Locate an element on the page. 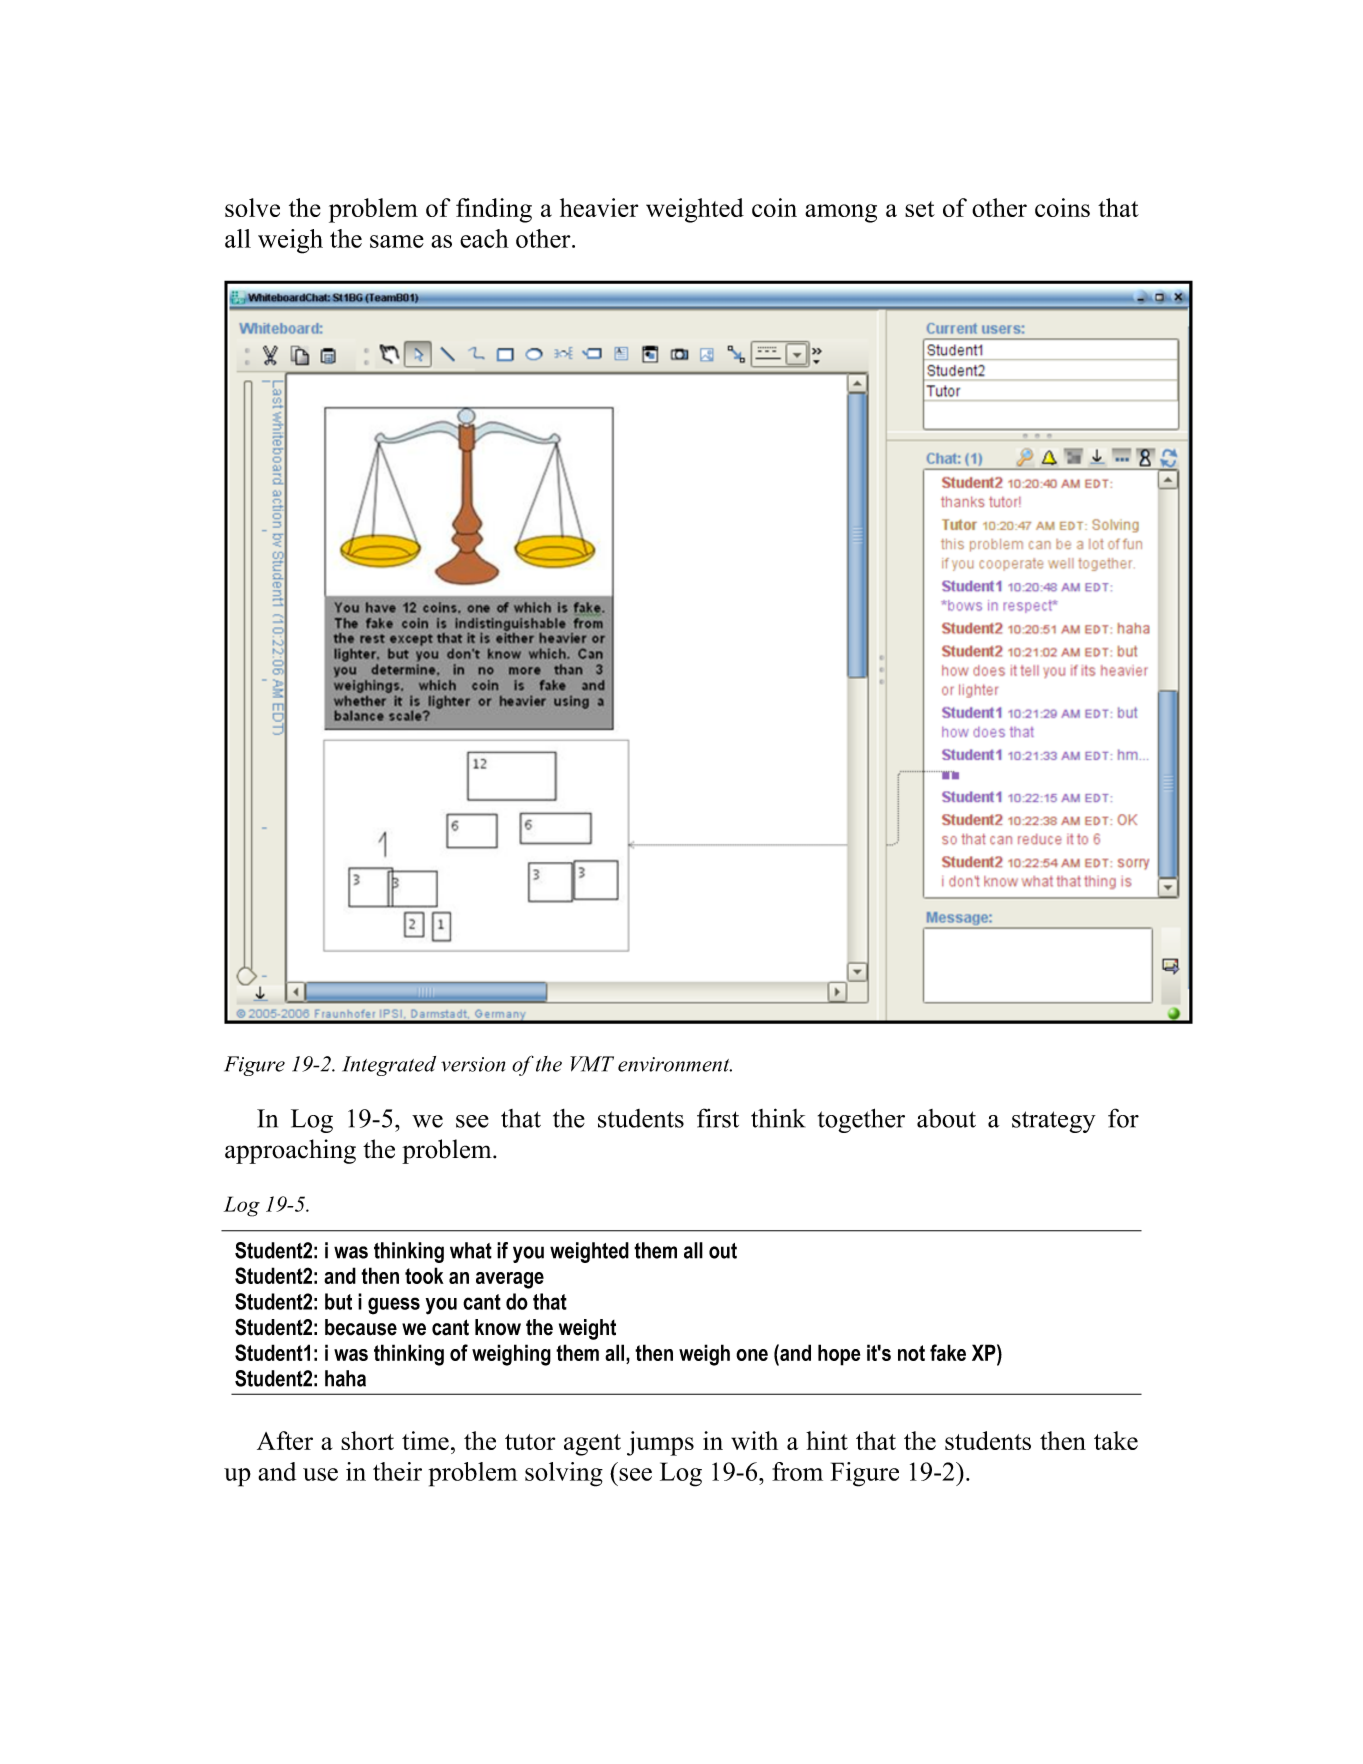  jumps is located at coordinates (660, 1443).
